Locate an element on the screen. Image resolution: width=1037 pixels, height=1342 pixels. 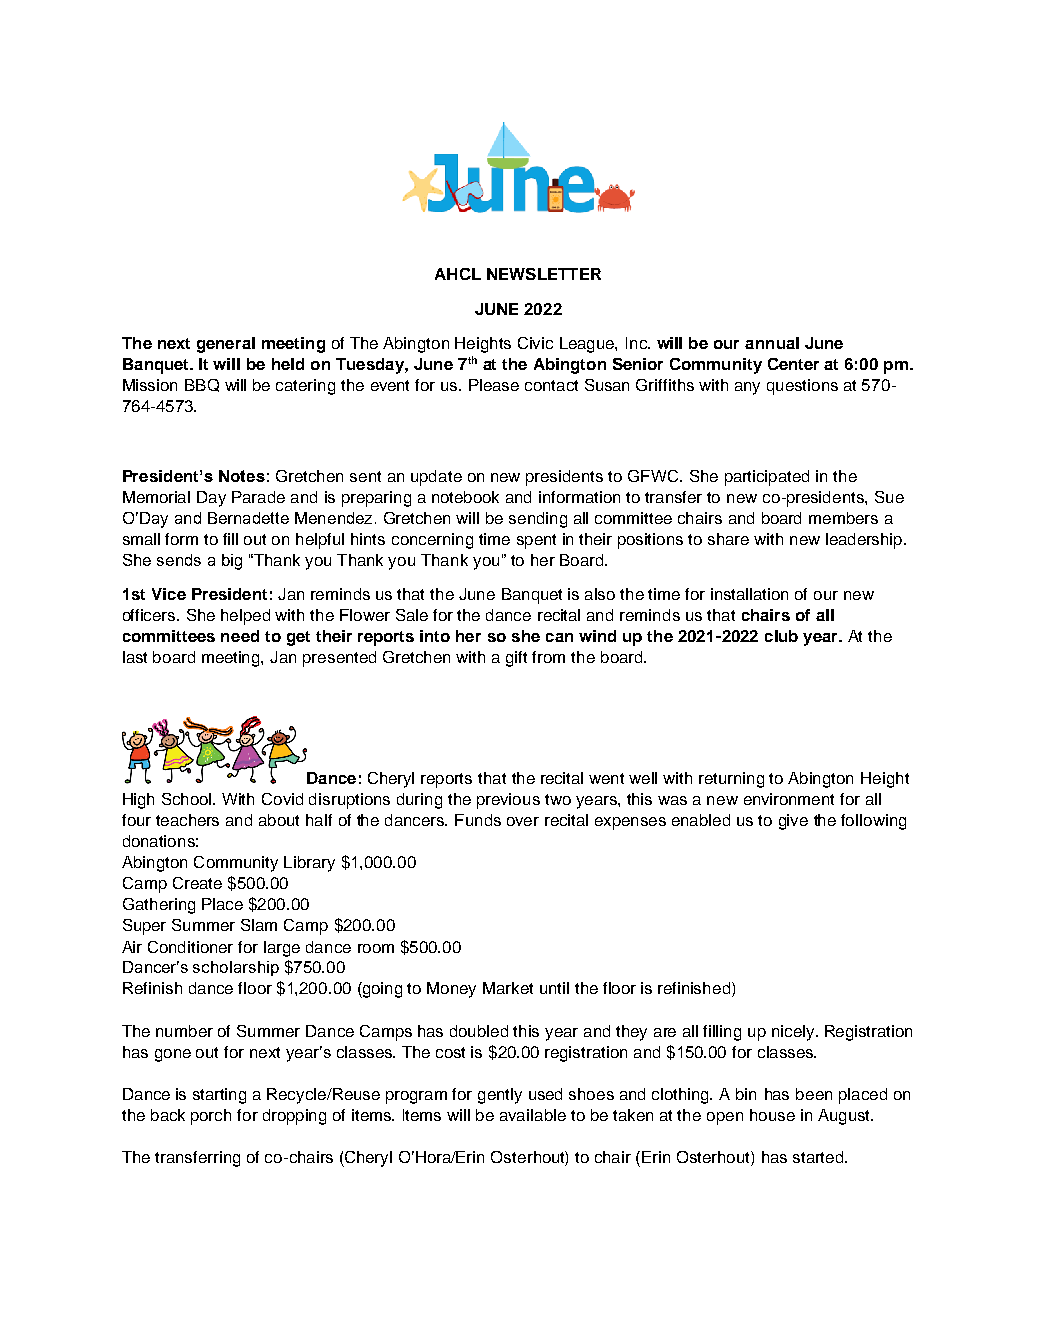
returning is located at coordinates (731, 780).
